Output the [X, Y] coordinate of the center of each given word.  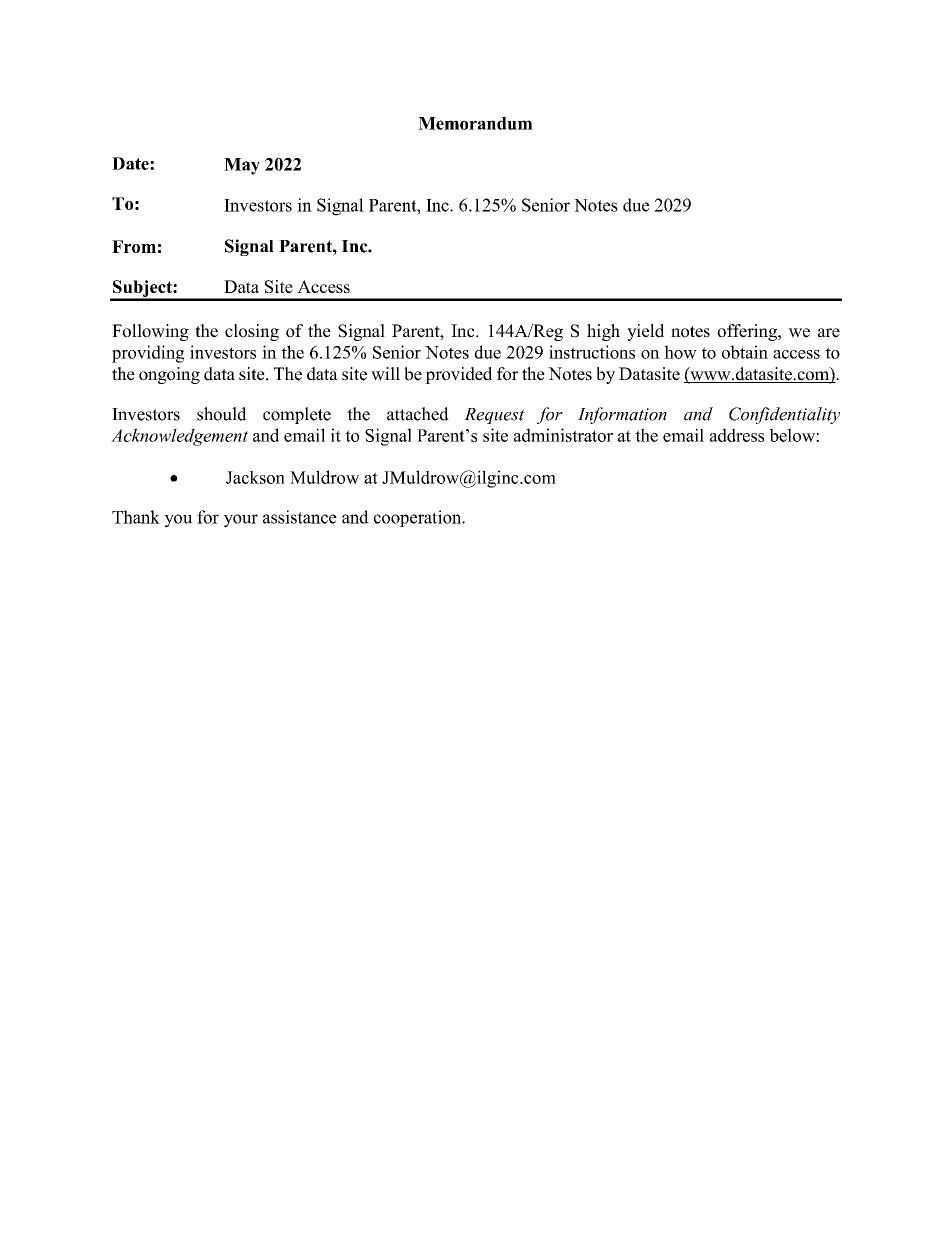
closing [252, 332]
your [241, 521]
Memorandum [475, 123]
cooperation [419, 518]
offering [748, 332]
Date [131, 163]
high [603, 332]
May [242, 166]
